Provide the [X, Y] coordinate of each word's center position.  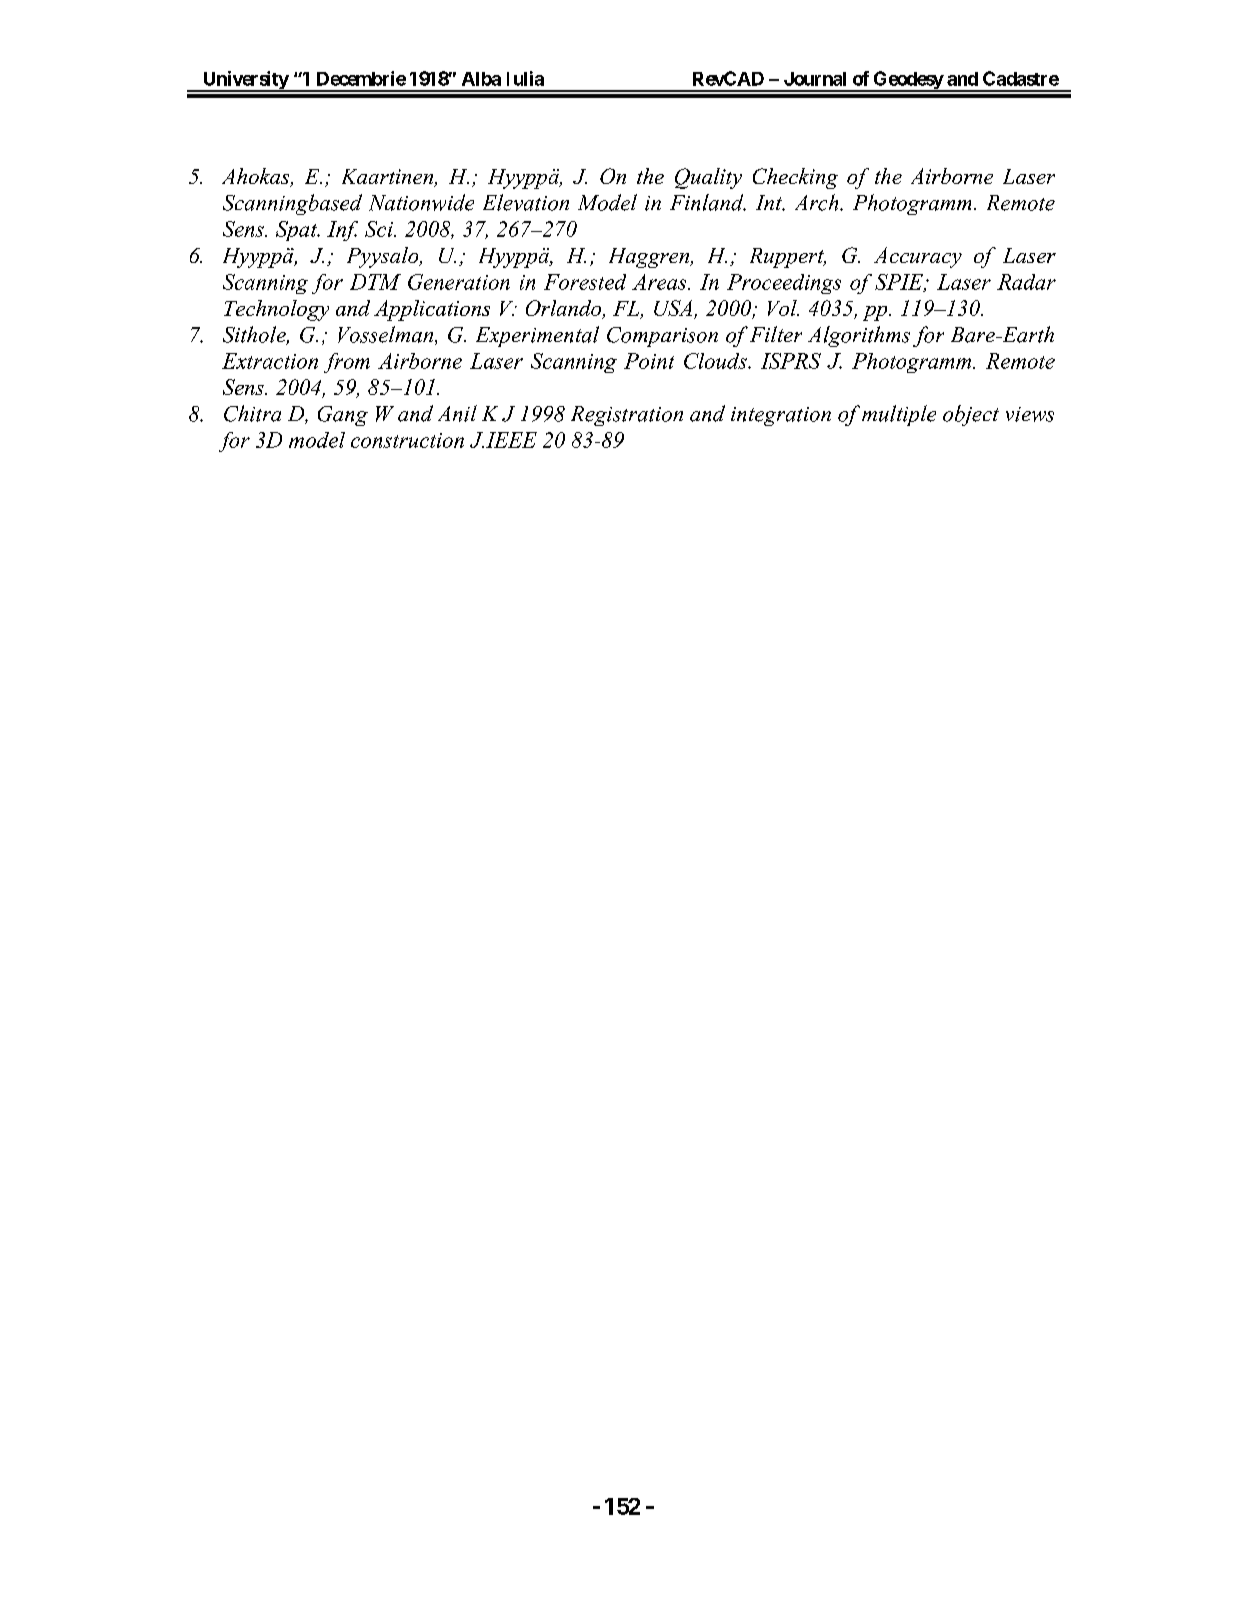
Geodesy [907, 81]
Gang [343, 416]
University [245, 81]
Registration [627, 416]
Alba [481, 79]
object [971, 415]
